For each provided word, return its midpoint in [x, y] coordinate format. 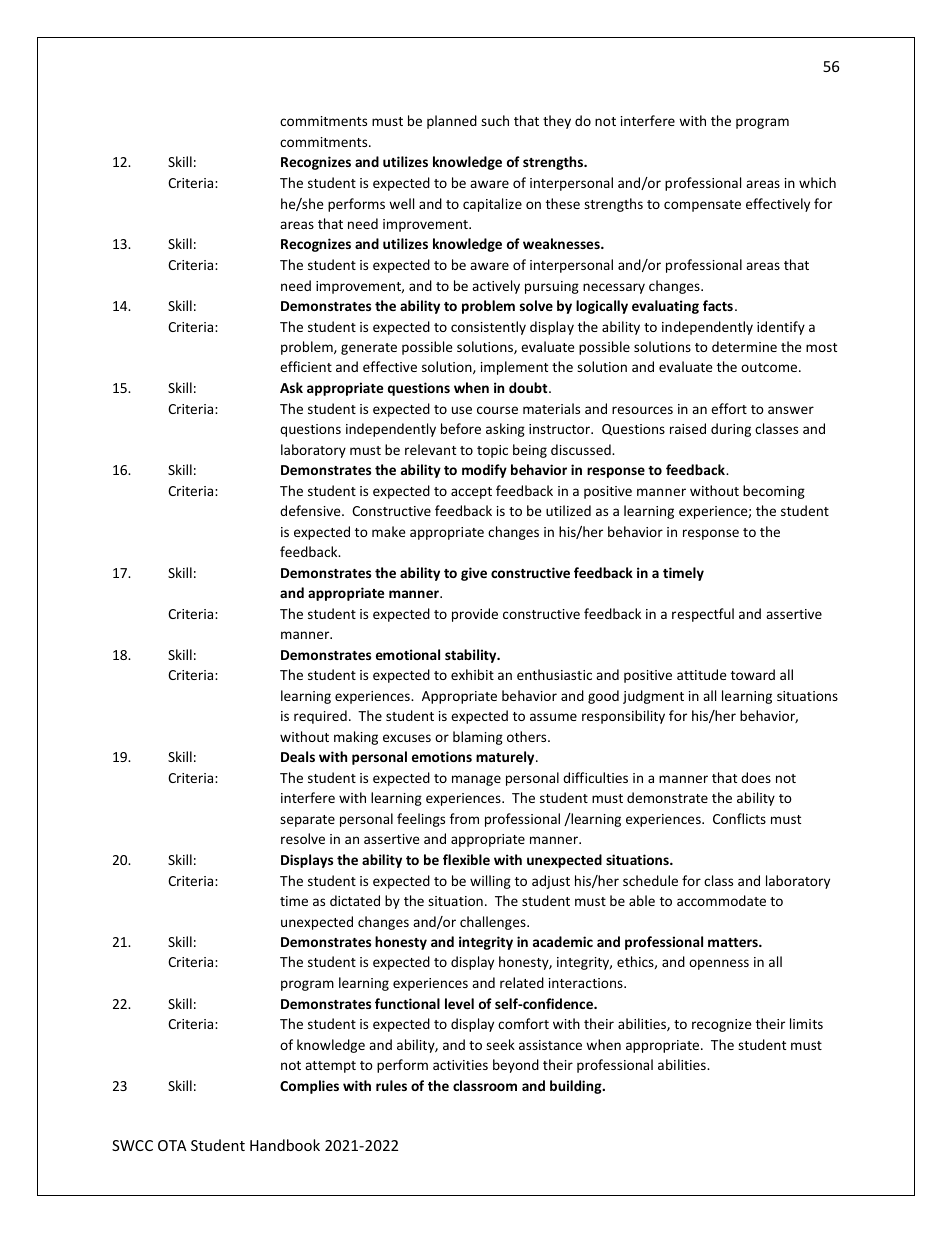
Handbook [285, 1145]
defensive [311, 510]
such [495, 120]
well [401, 203]
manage [476, 780]
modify [484, 471]
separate [307, 821]
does [756, 777]
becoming [774, 492]
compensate [702, 206]
